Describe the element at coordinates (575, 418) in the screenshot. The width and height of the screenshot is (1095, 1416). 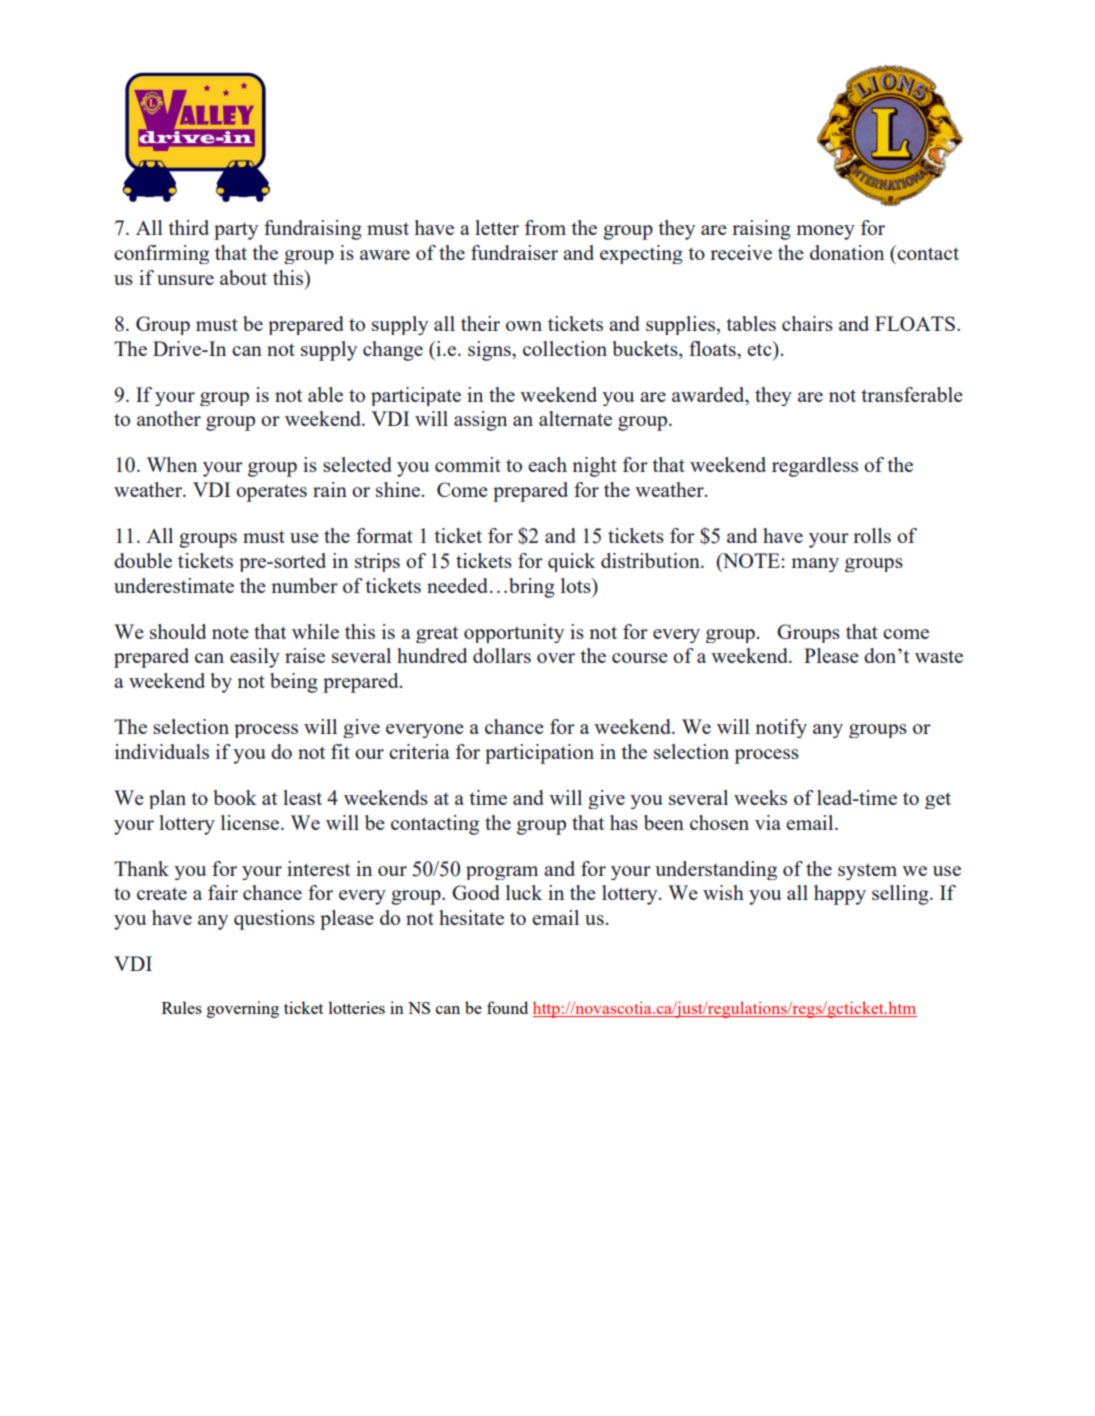
I see `alternate` at that location.
